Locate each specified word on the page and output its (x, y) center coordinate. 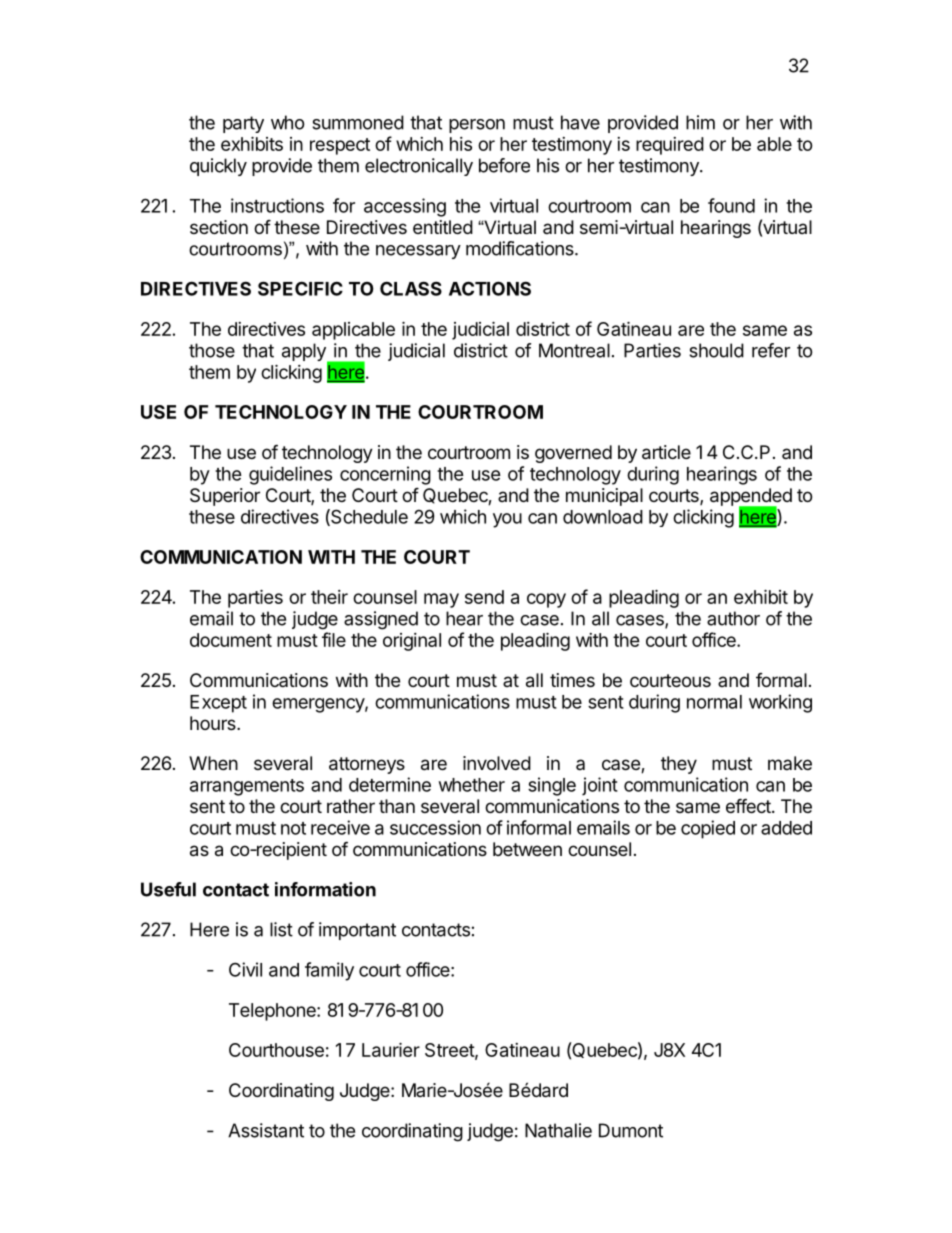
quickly (218, 167)
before (504, 165)
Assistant (266, 1130)
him (700, 122)
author (733, 618)
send (484, 597)
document (231, 640)
